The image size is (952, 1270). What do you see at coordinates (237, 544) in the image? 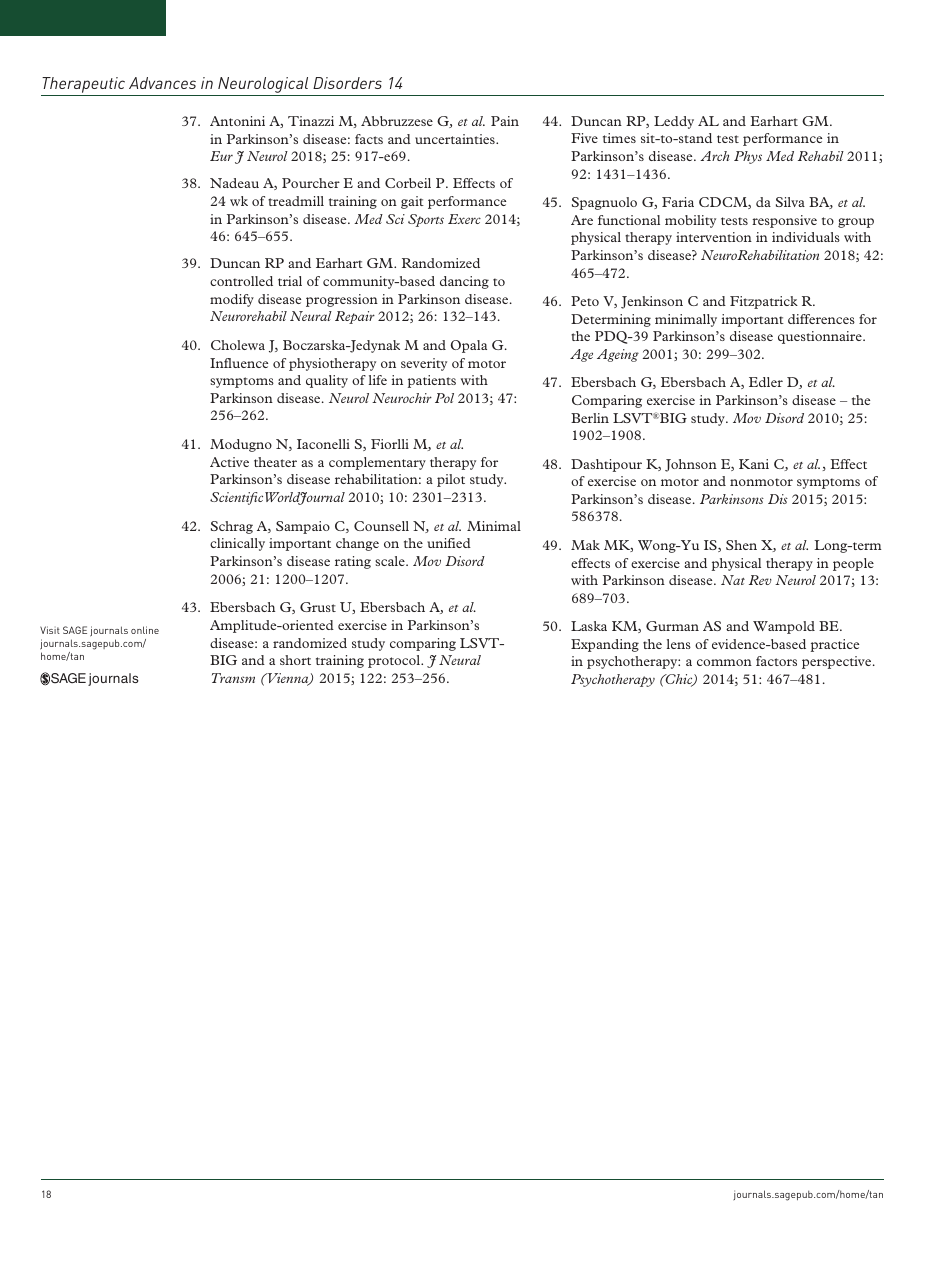
I see `clinically` at bounding box center [237, 544].
